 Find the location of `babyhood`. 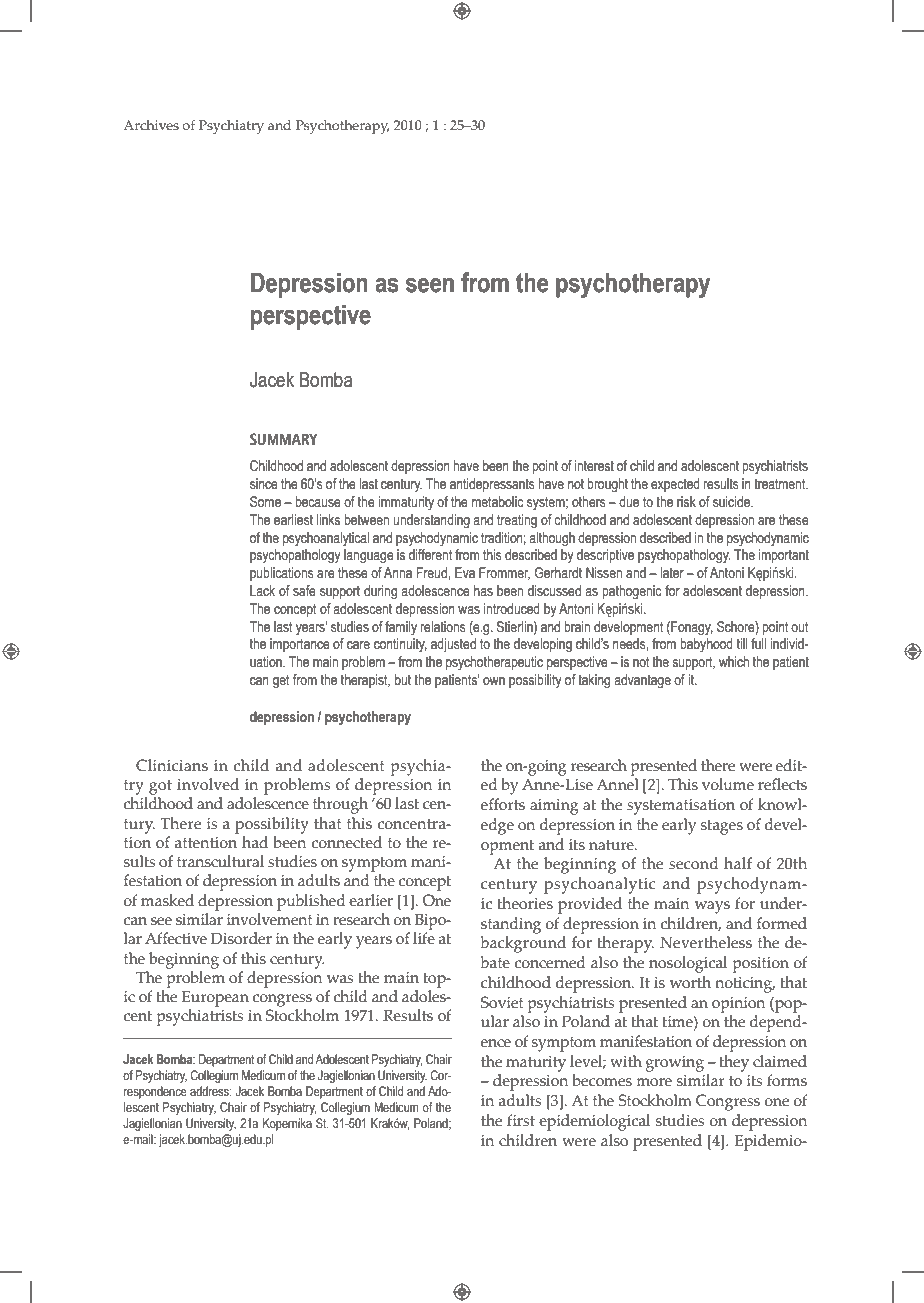

babyhood is located at coordinates (706, 645).
